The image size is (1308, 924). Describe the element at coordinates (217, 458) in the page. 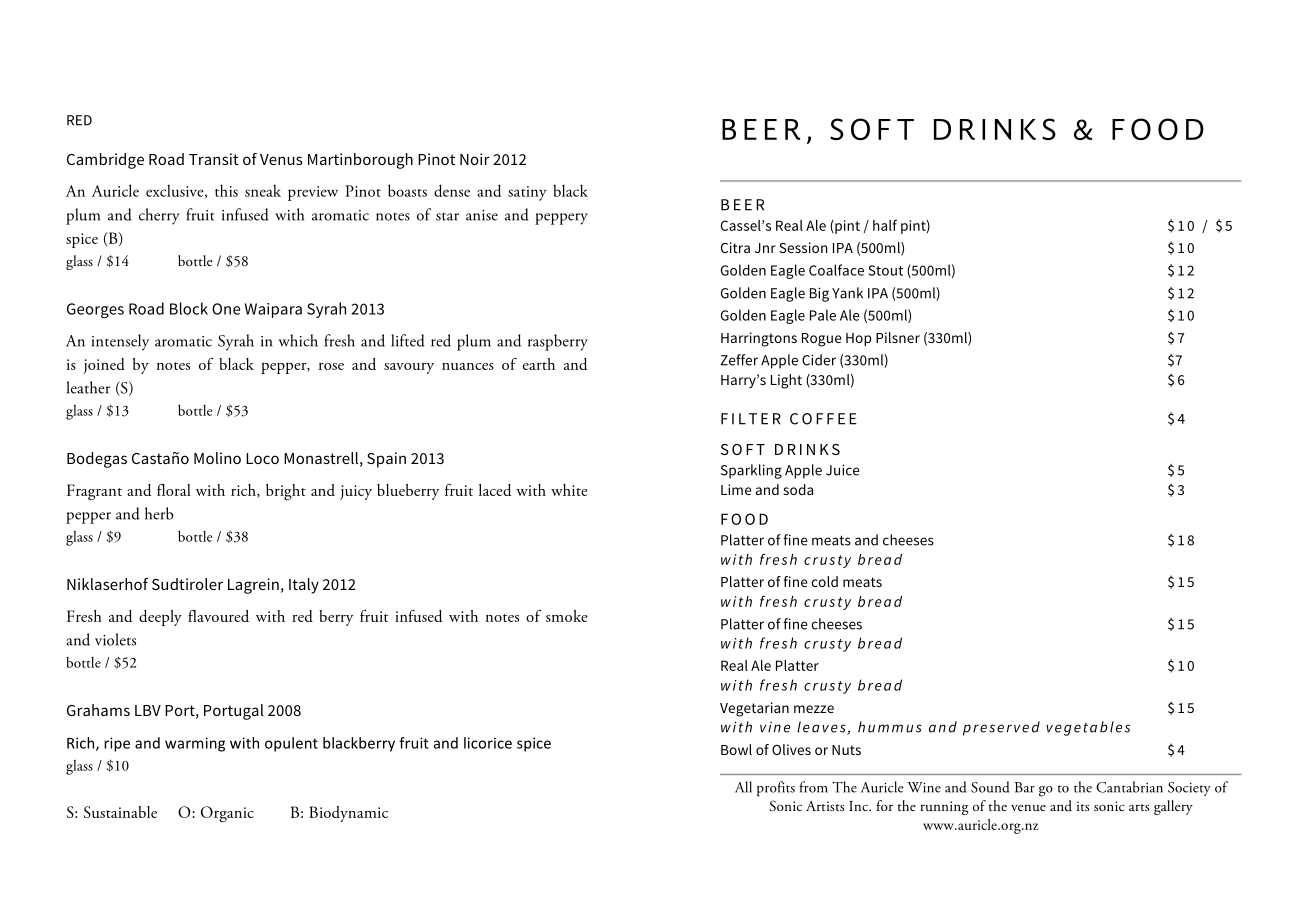

I see `Molino` at that location.
